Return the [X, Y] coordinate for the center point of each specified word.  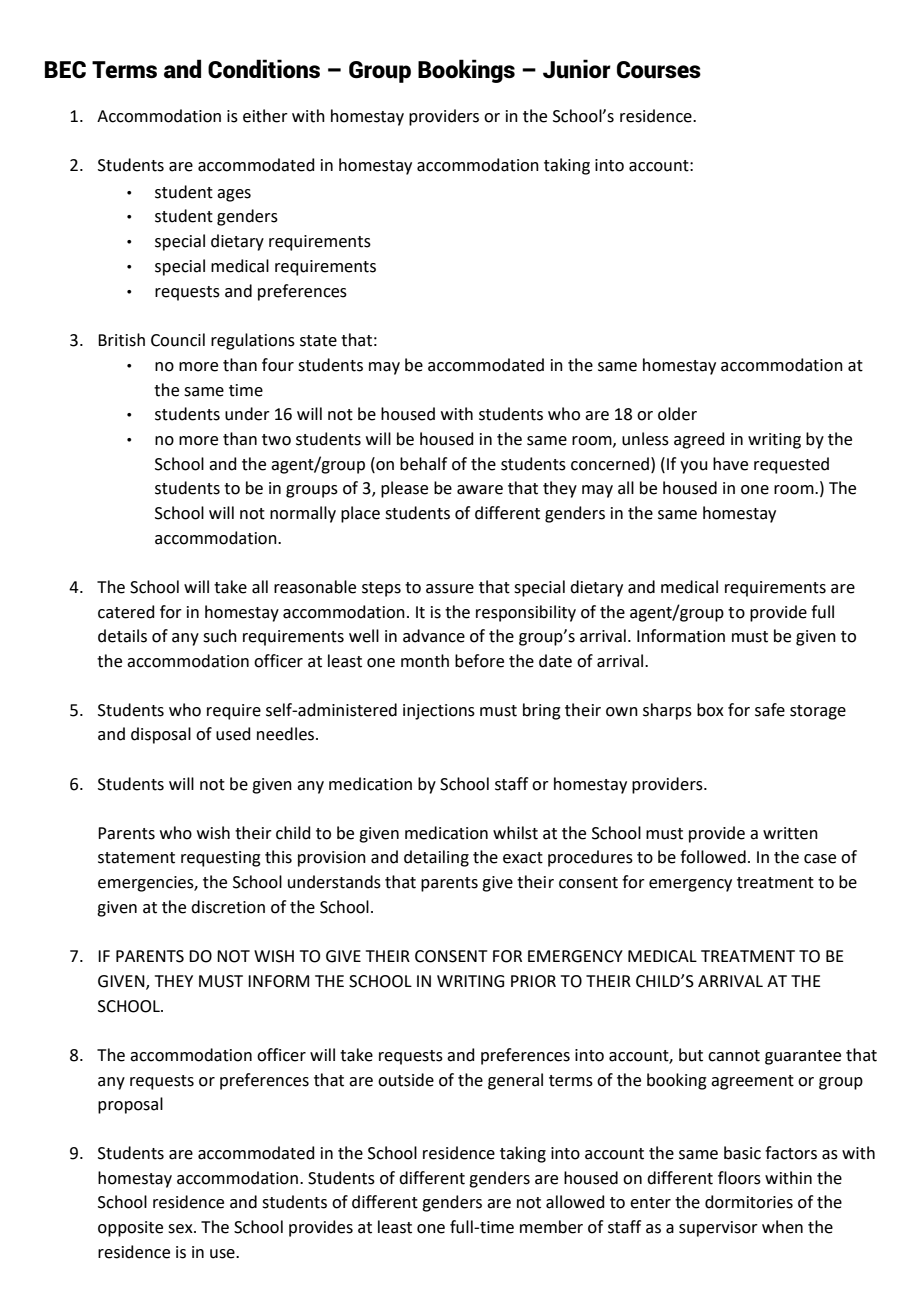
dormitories [749, 1202]
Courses [659, 70]
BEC [65, 70]
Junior [577, 69]
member [551, 1227]
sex [181, 1229]
